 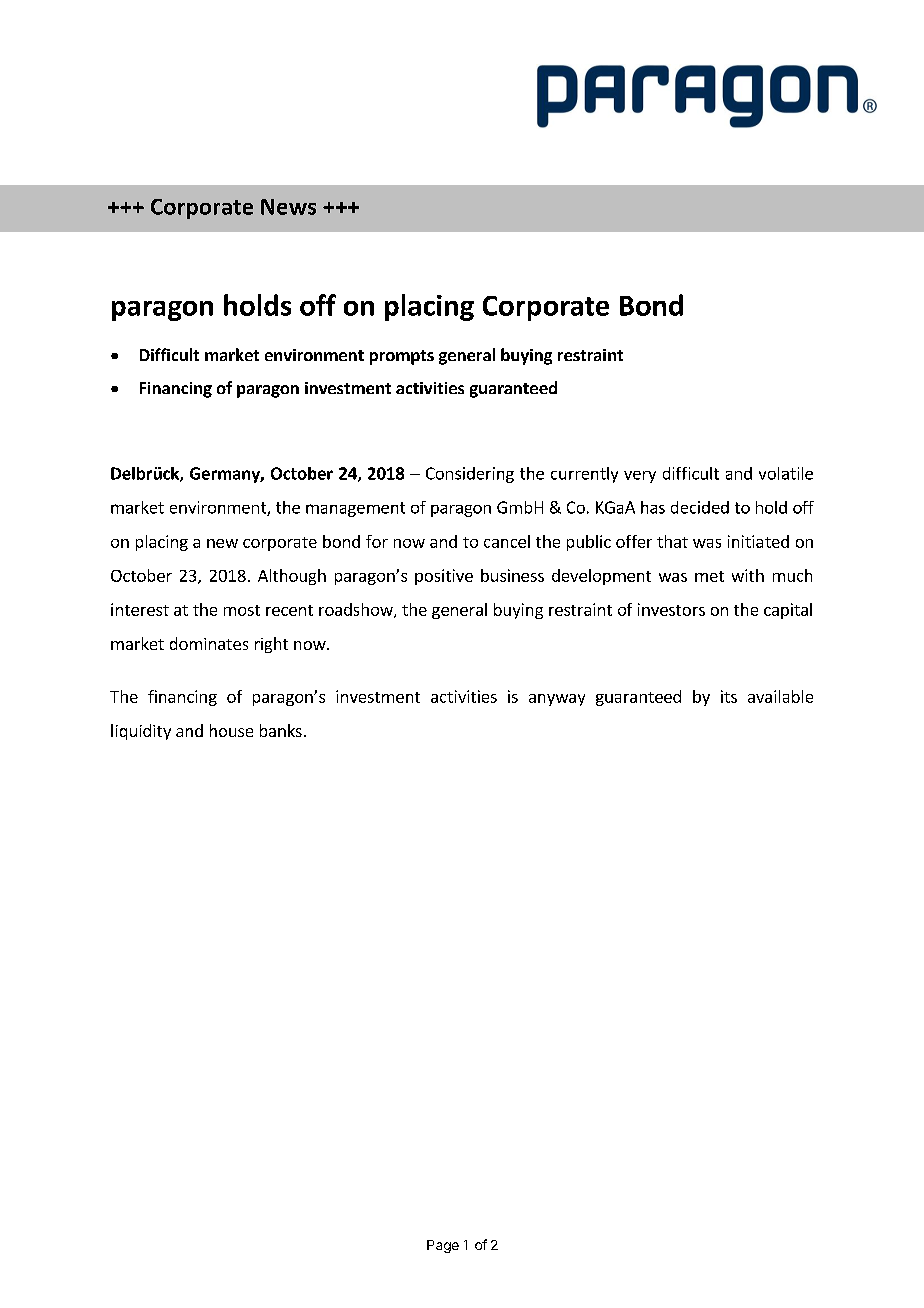 What do you see at coordinates (729, 696) in the image?
I see `its` at bounding box center [729, 696].
